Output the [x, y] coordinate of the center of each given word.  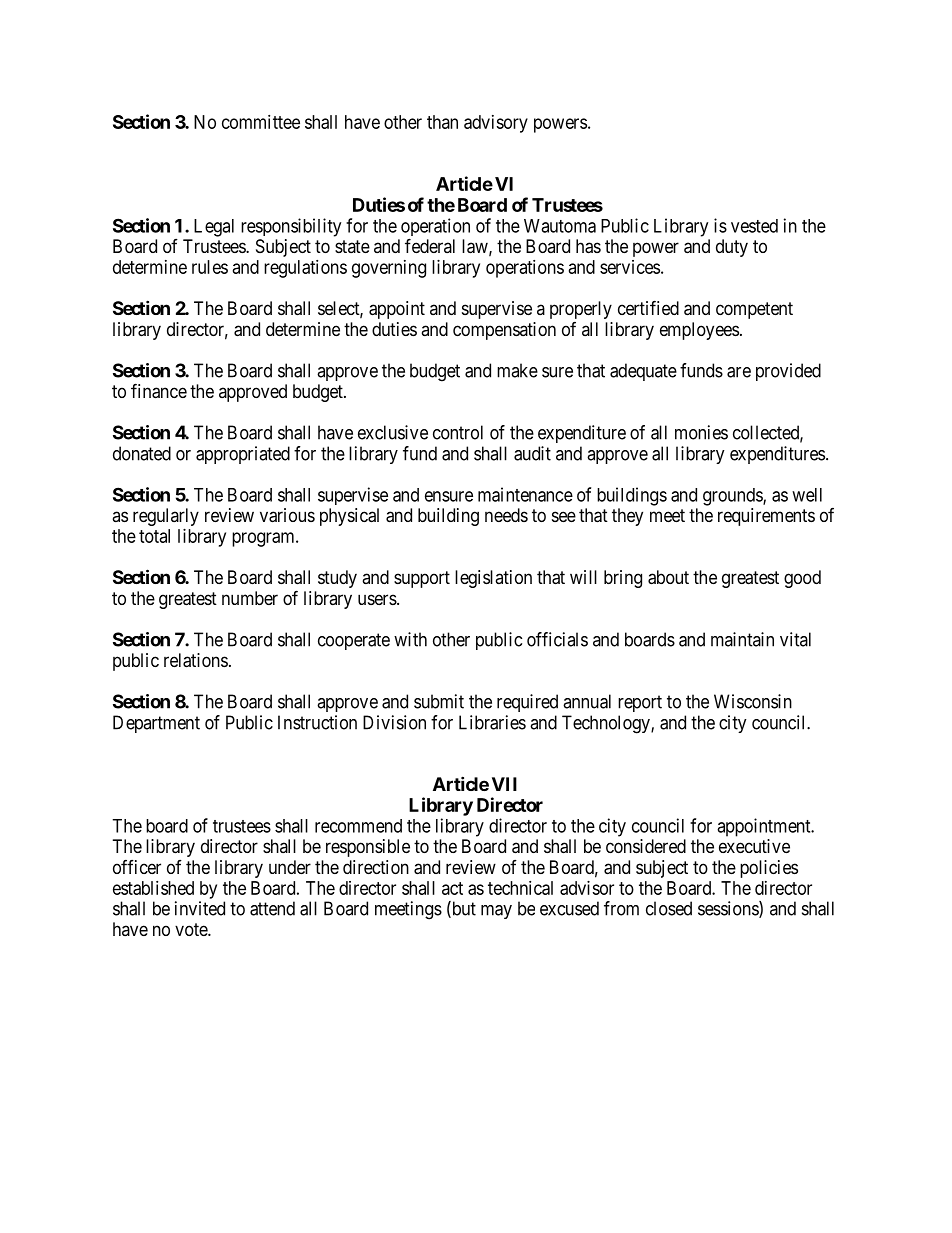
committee [261, 122]
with [410, 639]
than [442, 122]
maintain [742, 639]
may [496, 912]
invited [200, 908]
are [739, 372]
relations [196, 660]
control [458, 432]
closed [669, 908]
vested [754, 226]
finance [159, 391]
